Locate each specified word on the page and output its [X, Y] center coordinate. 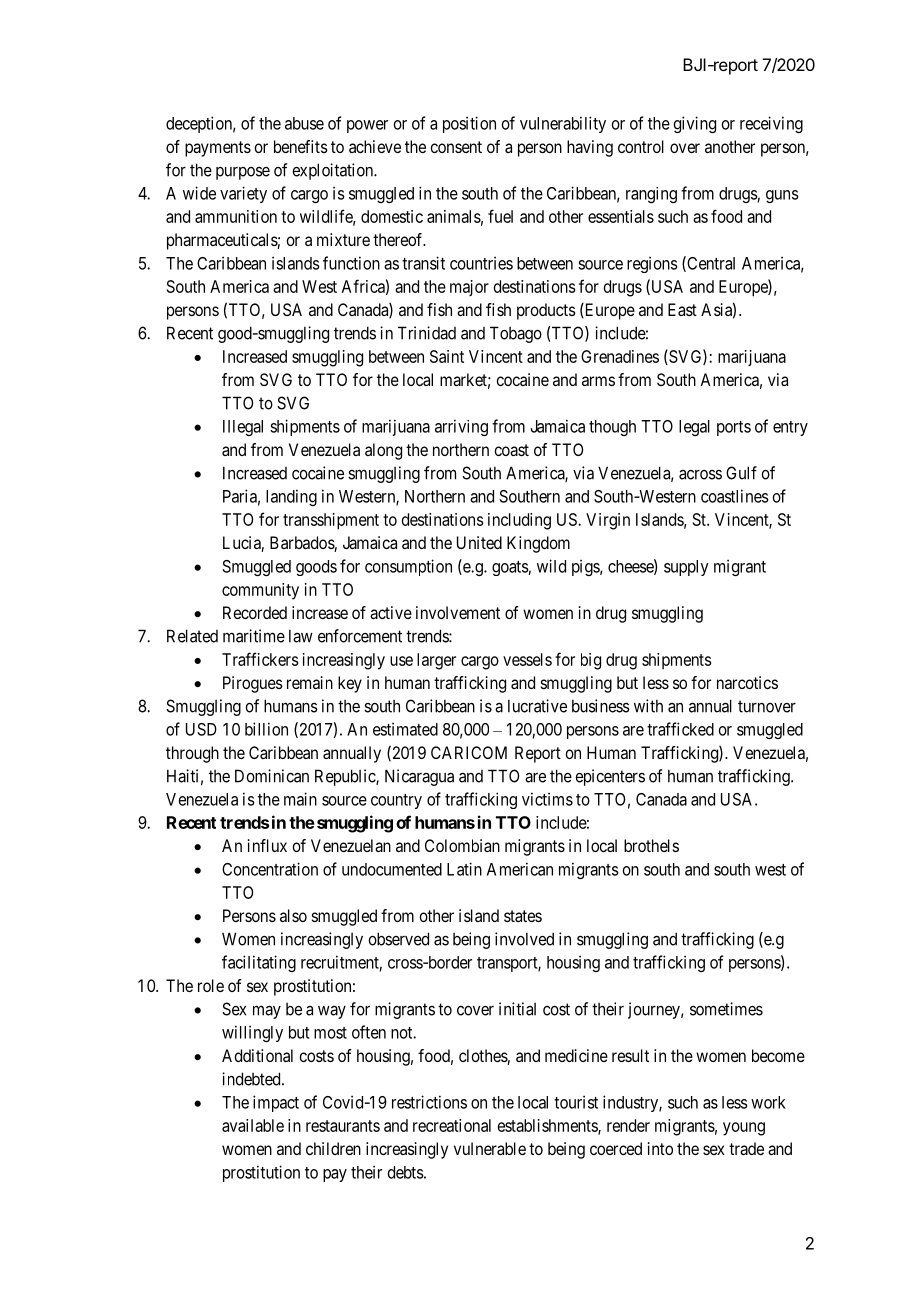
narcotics [747, 682]
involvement [458, 612]
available [253, 1125]
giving [694, 124]
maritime [254, 636]
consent [456, 147]
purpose [243, 173]
